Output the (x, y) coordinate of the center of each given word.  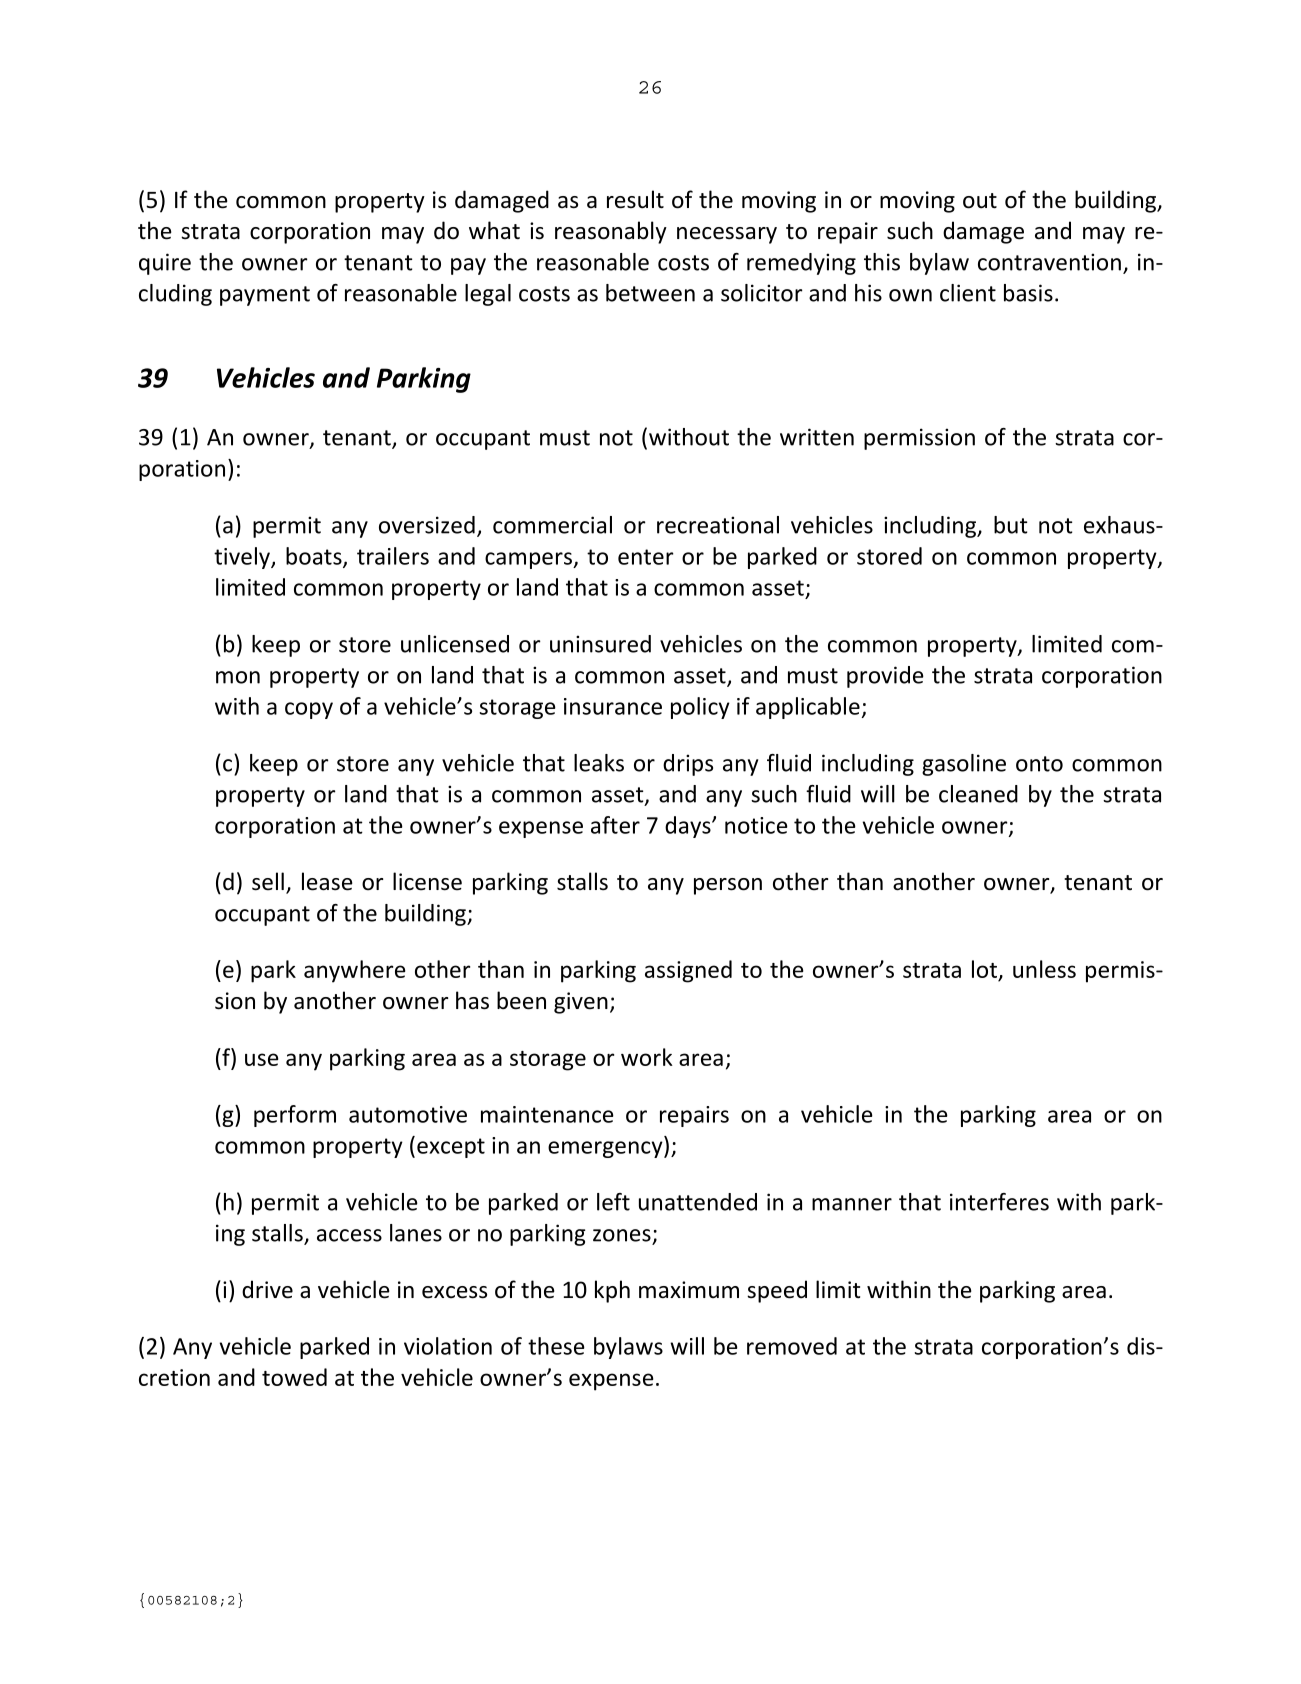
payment (265, 296)
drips (688, 765)
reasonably (611, 232)
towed (294, 1377)
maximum (689, 1289)
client (968, 293)
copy (309, 710)
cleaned (978, 794)
